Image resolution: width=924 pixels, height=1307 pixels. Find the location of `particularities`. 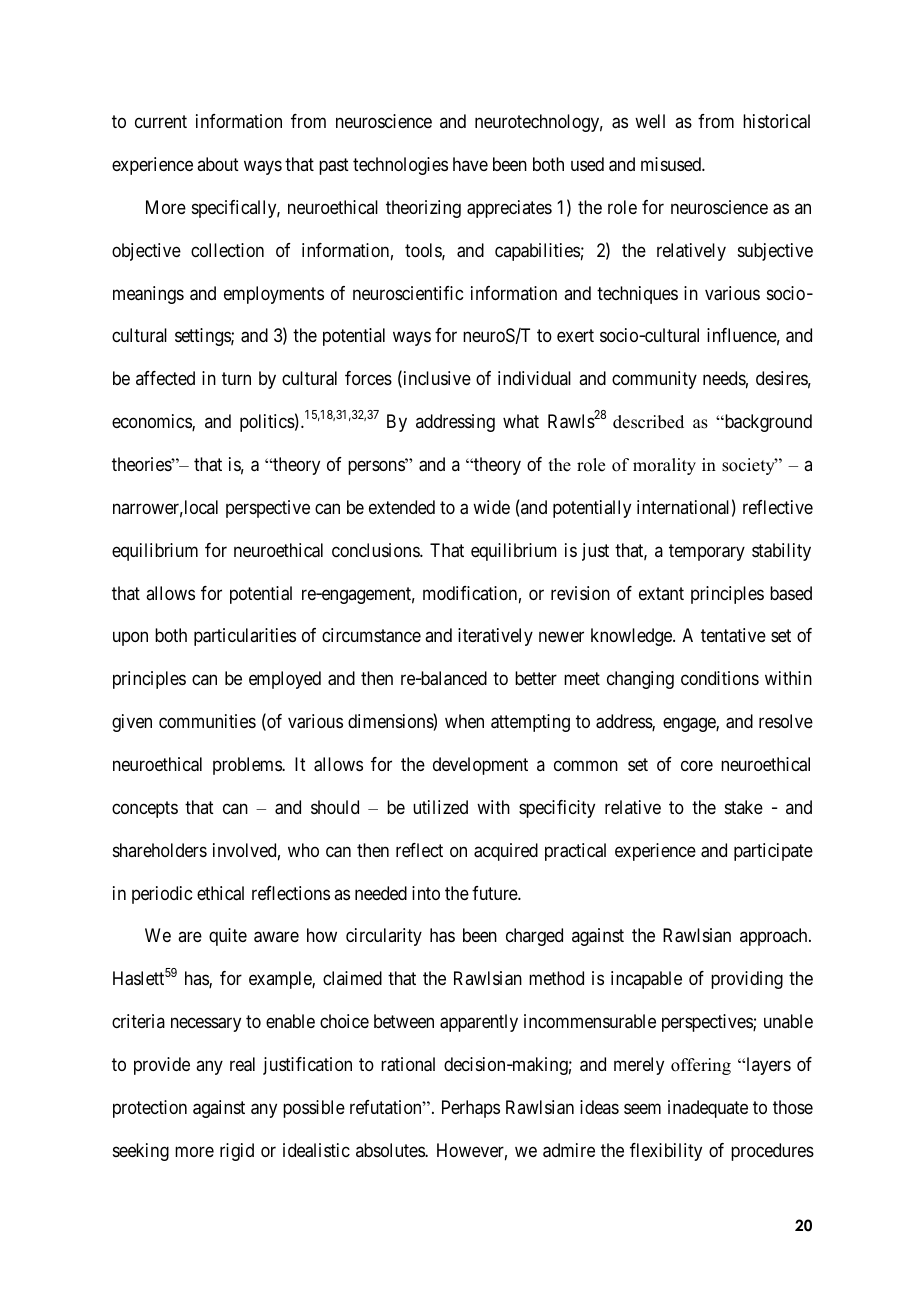

particularities is located at coordinates (245, 637).
